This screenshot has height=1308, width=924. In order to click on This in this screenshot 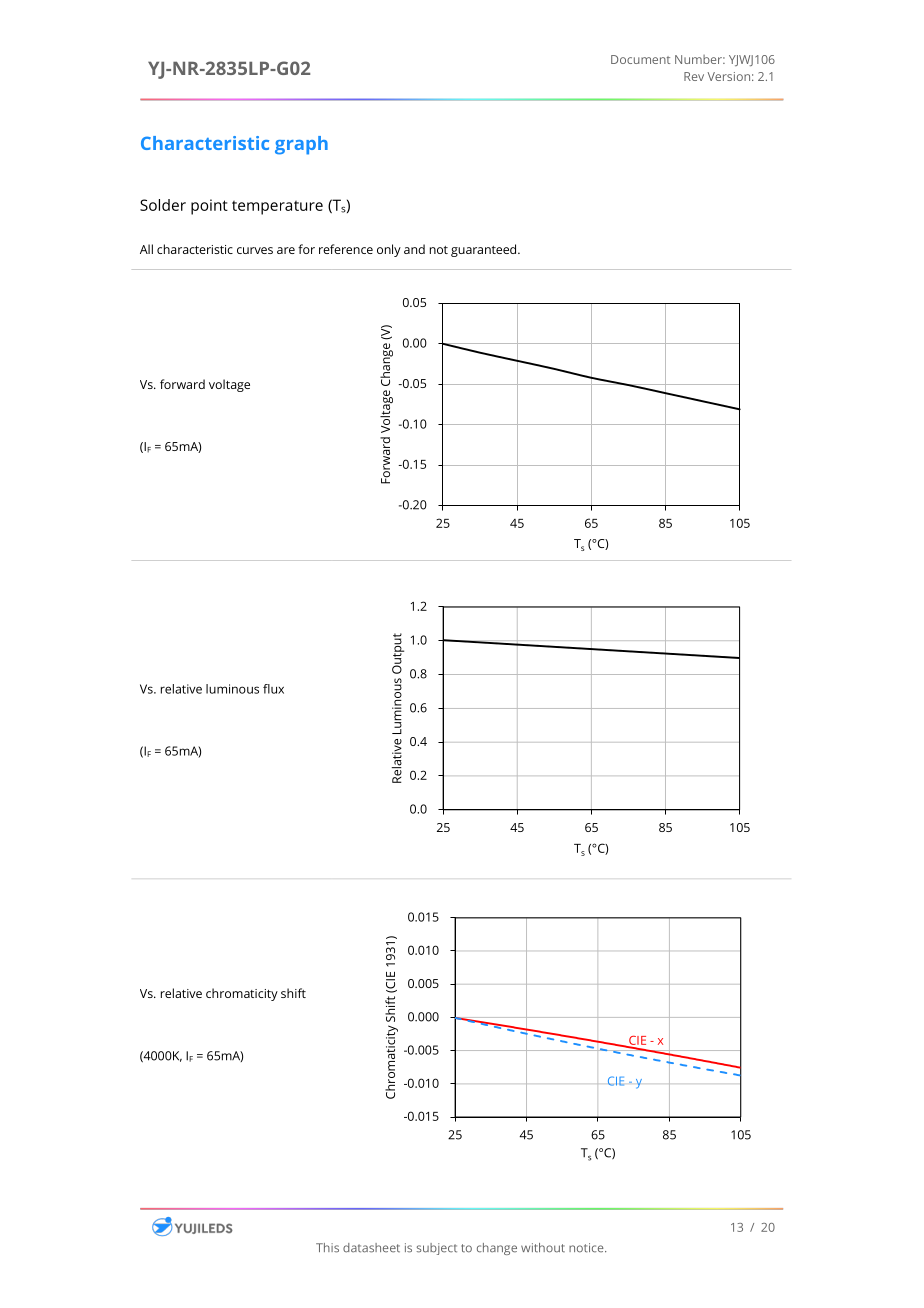, I will do `click(327, 1248)`.
